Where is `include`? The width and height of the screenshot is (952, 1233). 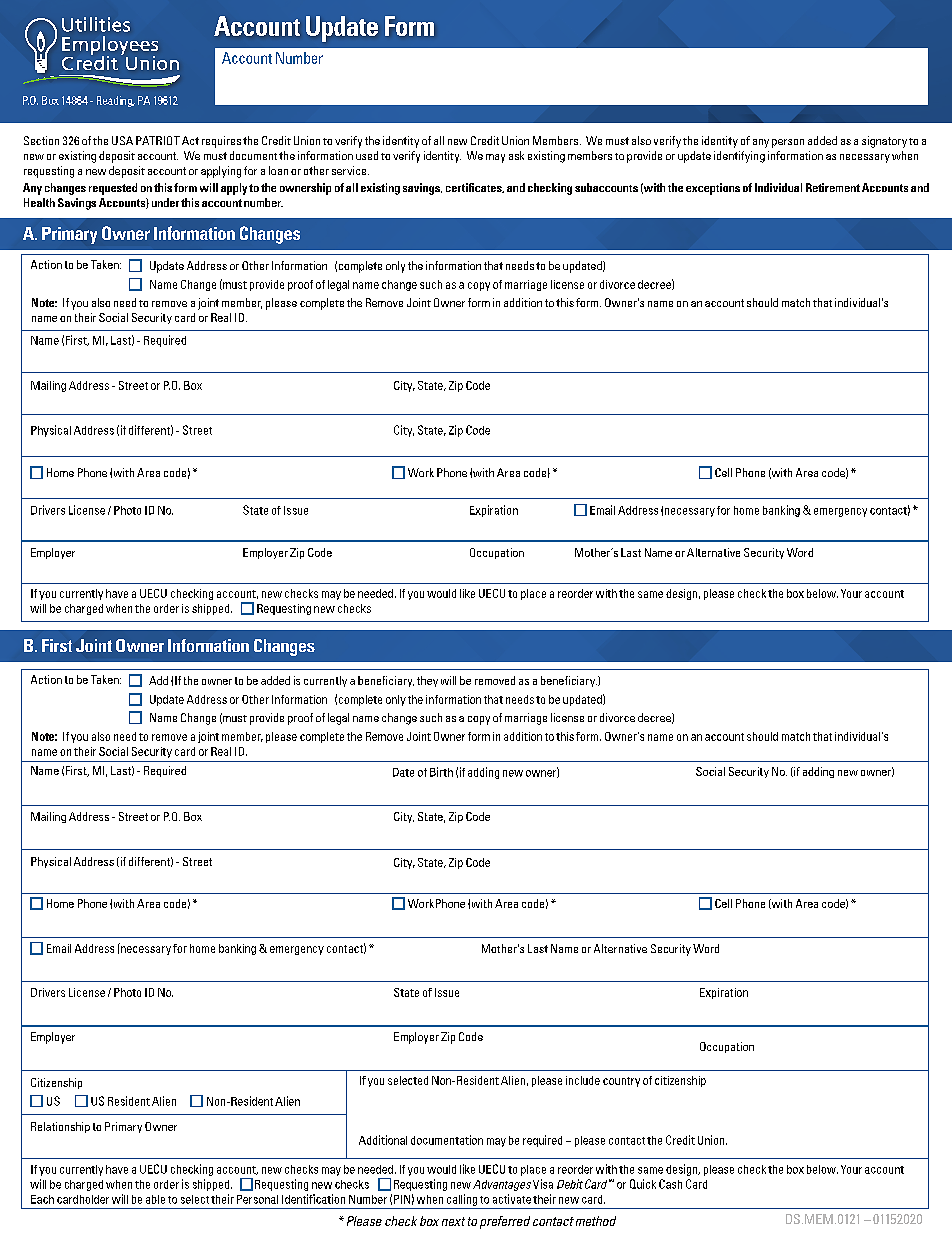
include is located at coordinates (583, 1080).
